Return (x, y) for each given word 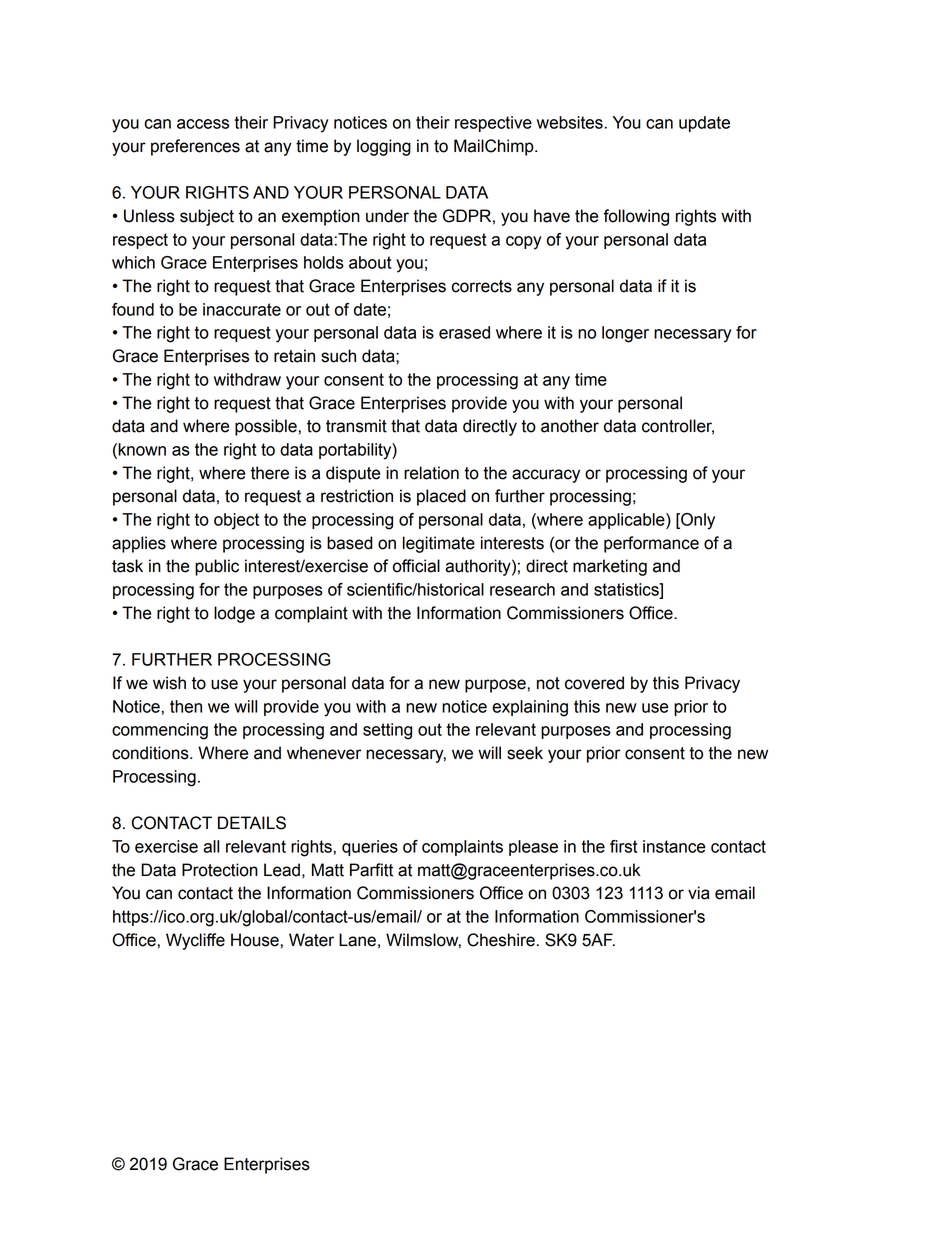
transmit (356, 426)
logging (384, 147)
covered (594, 683)
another (570, 426)
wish (169, 683)
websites (570, 122)
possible (267, 427)
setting (387, 731)
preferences (195, 147)
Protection (220, 870)
